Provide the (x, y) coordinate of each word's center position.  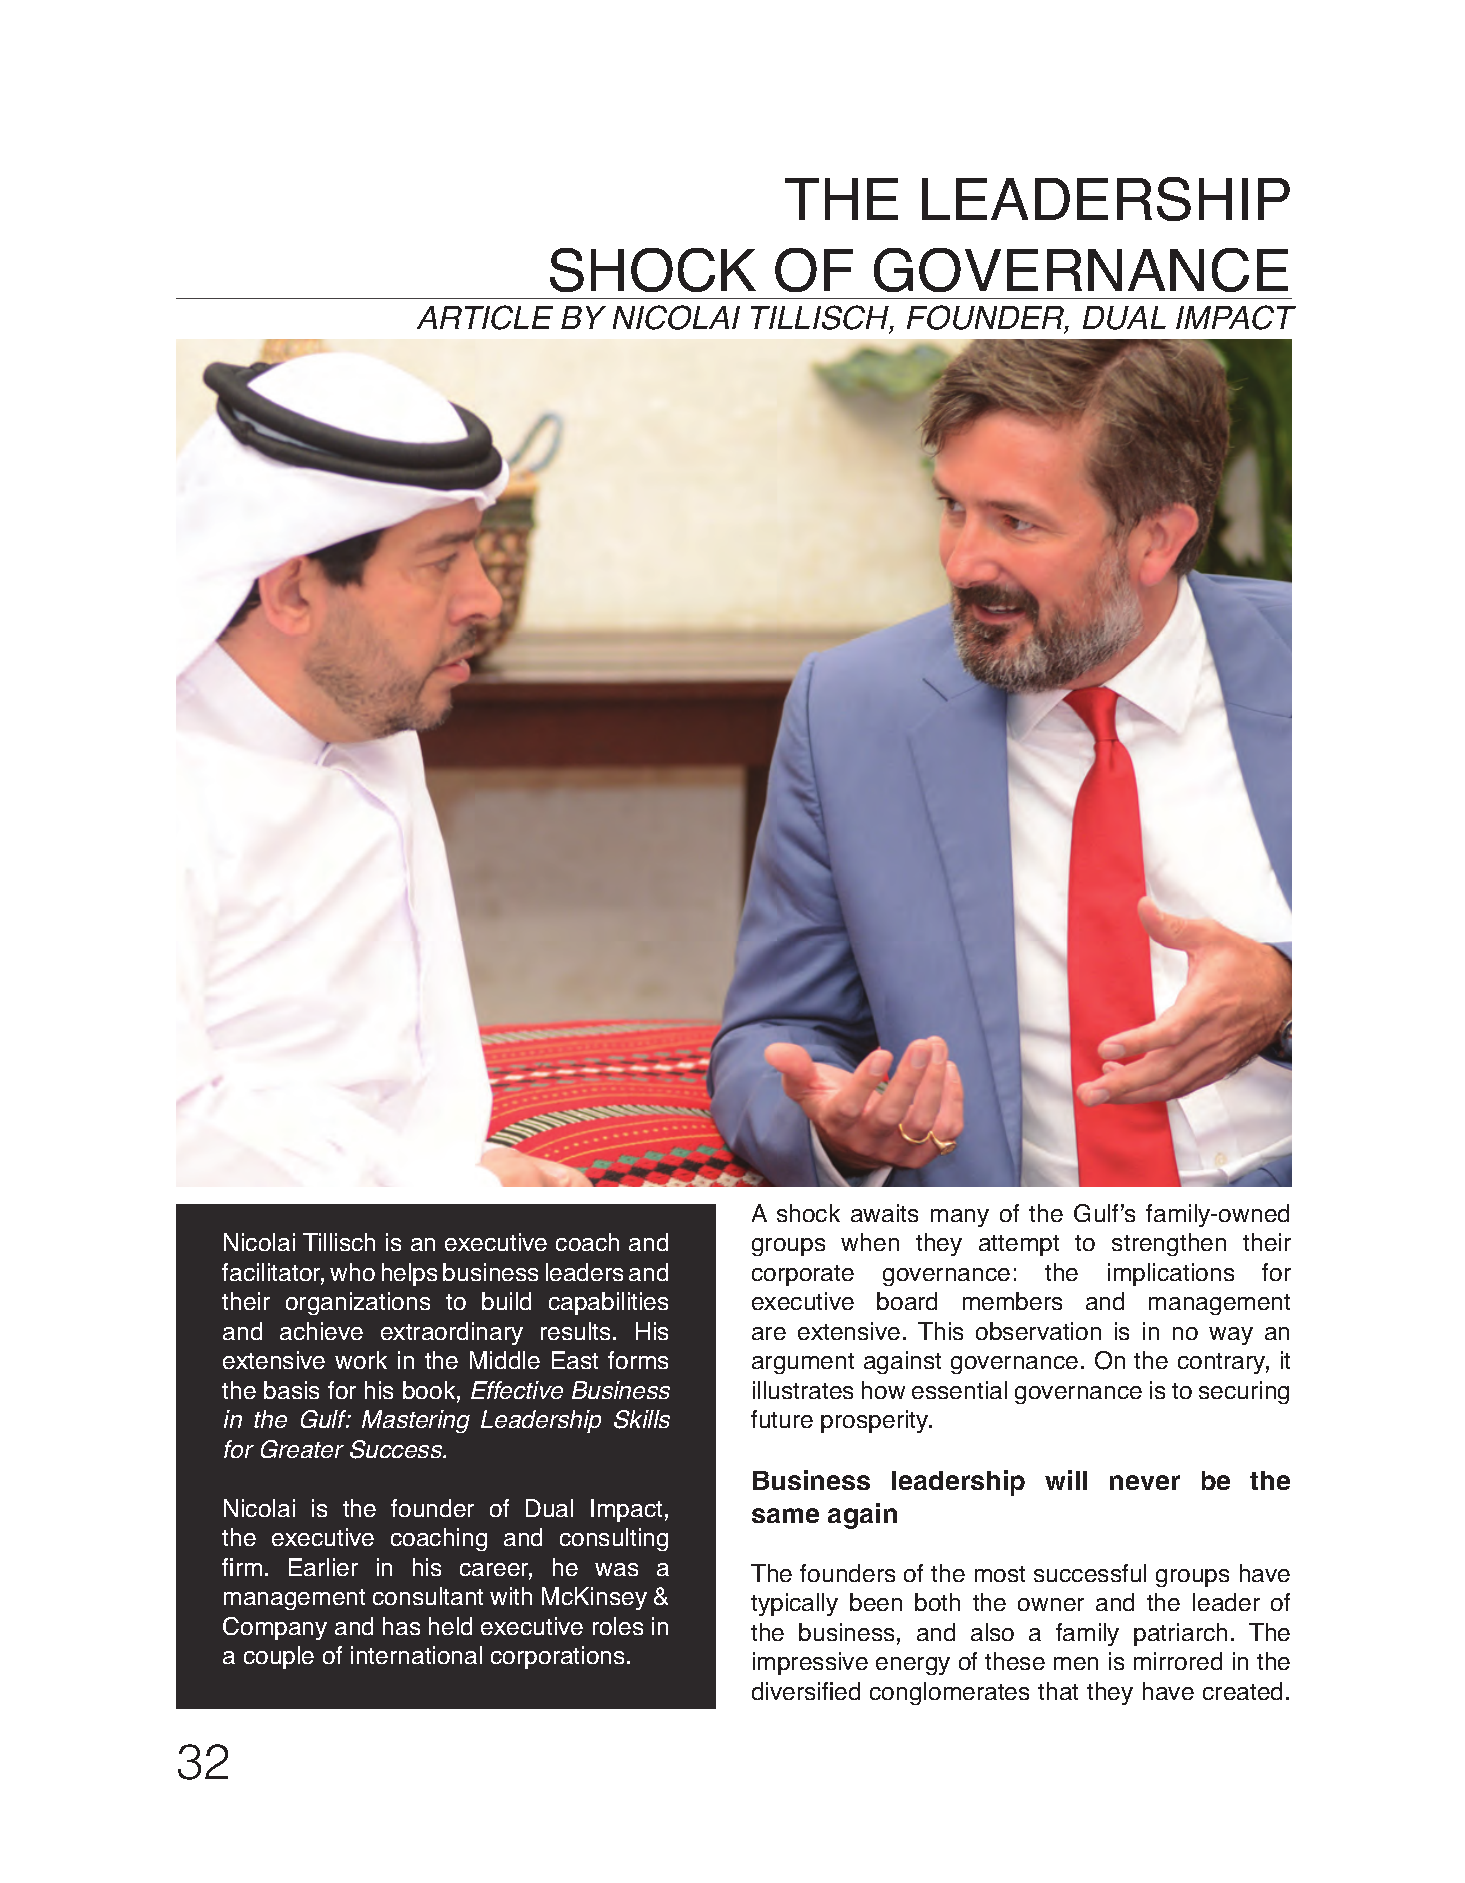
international (416, 1655)
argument (803, 1363)
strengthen (1169, 1244)
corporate (803, 1275)
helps (409, 1274)
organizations (358, 1303)
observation (1038, 1331)
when (870, 1242)
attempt (1019, 1245)
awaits (884, 1213)
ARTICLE (485, 317)
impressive (810, 1663)
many (960, 1218)
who (352, 1272)
